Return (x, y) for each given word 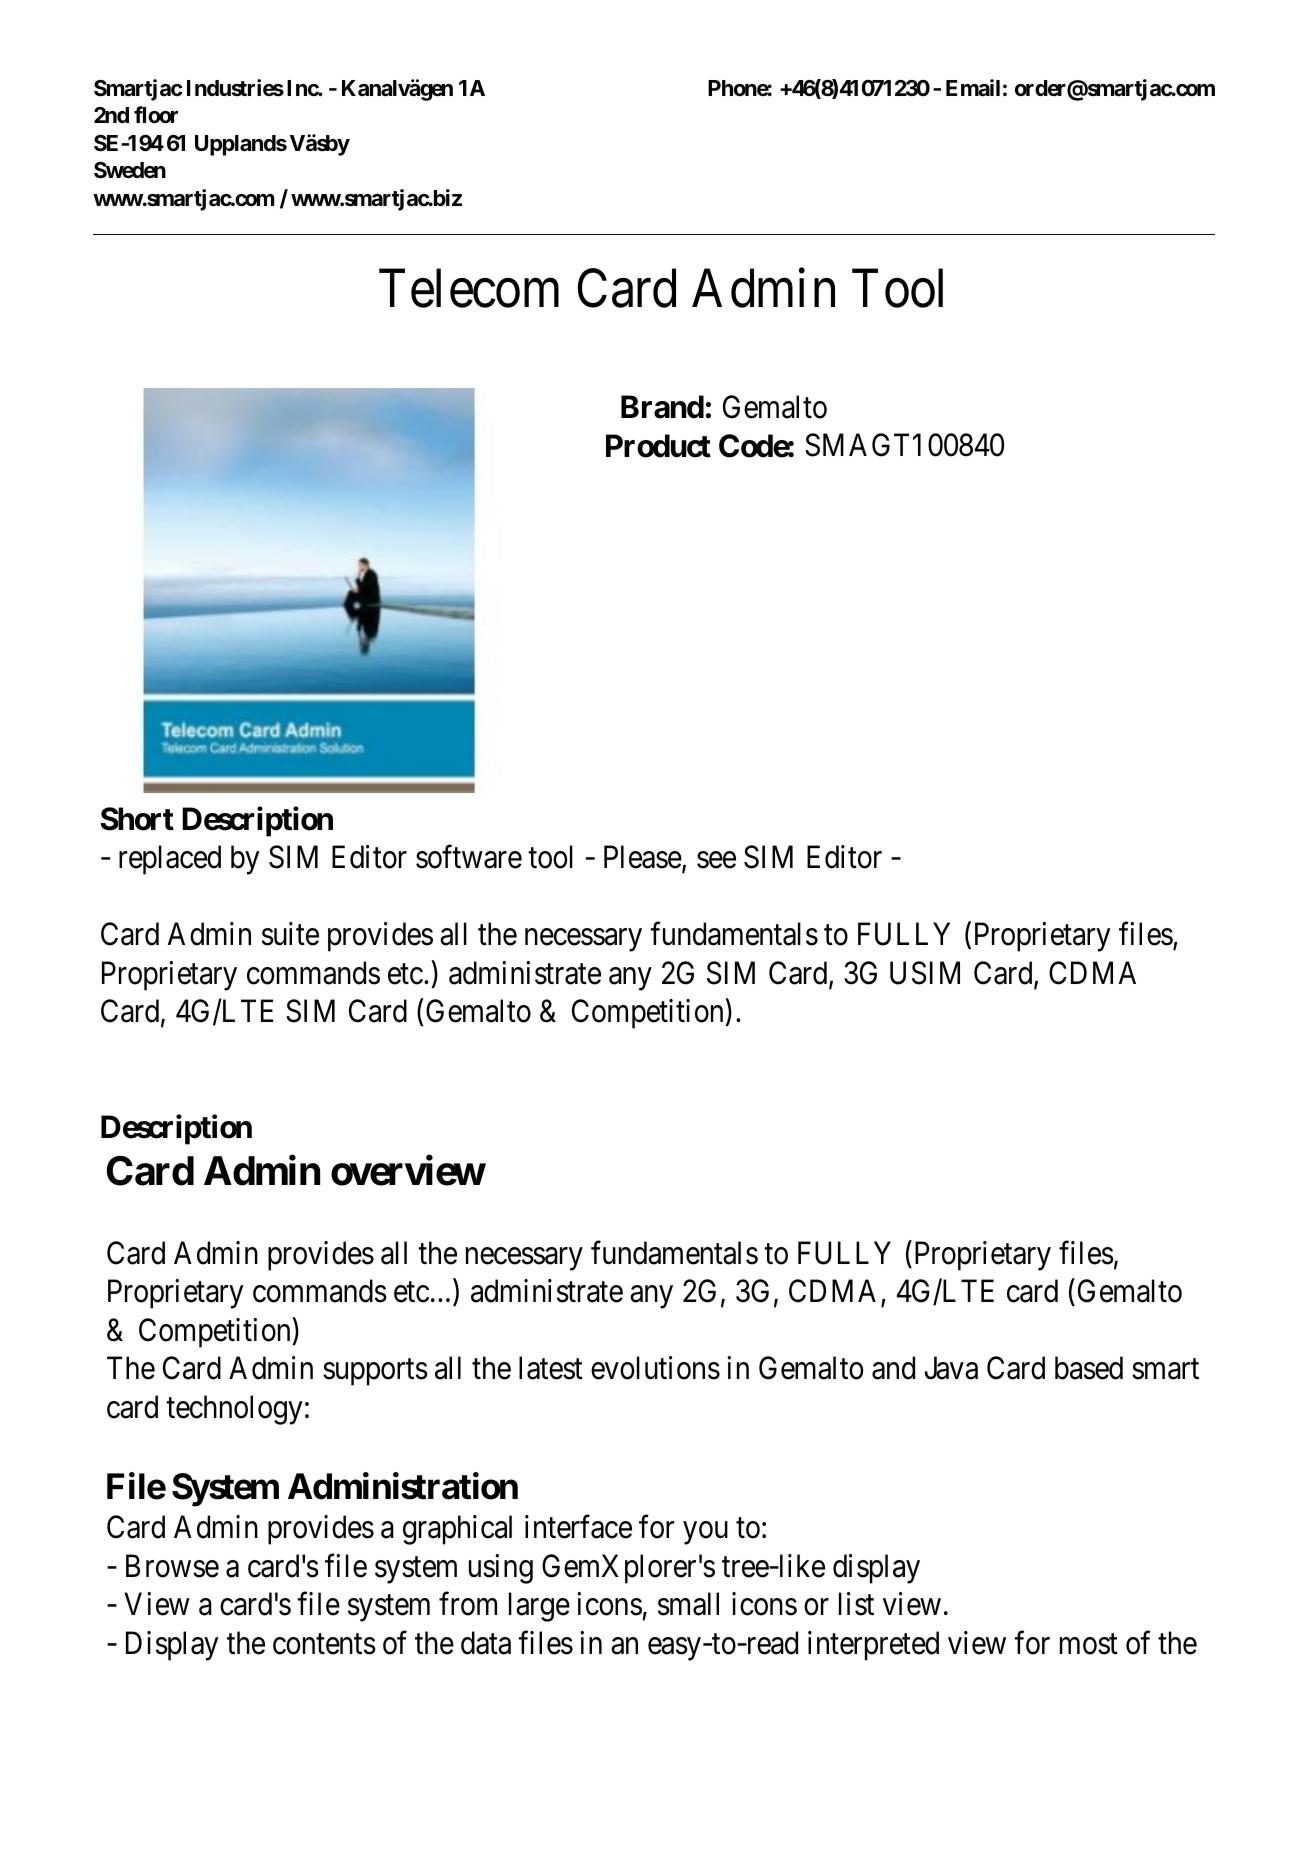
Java (951, 1368)
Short (137, 819)
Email (973, 88)
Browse (172, 1566)
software (469, 857)
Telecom (469, 288)
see (716, 860)
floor (156, 114)
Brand (662, 407)
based (1089, 1368)
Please (643, 857)
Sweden (130, 170)
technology (234, 1410)
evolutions (655, 1368)
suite (290, 934)
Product (658, 446)
